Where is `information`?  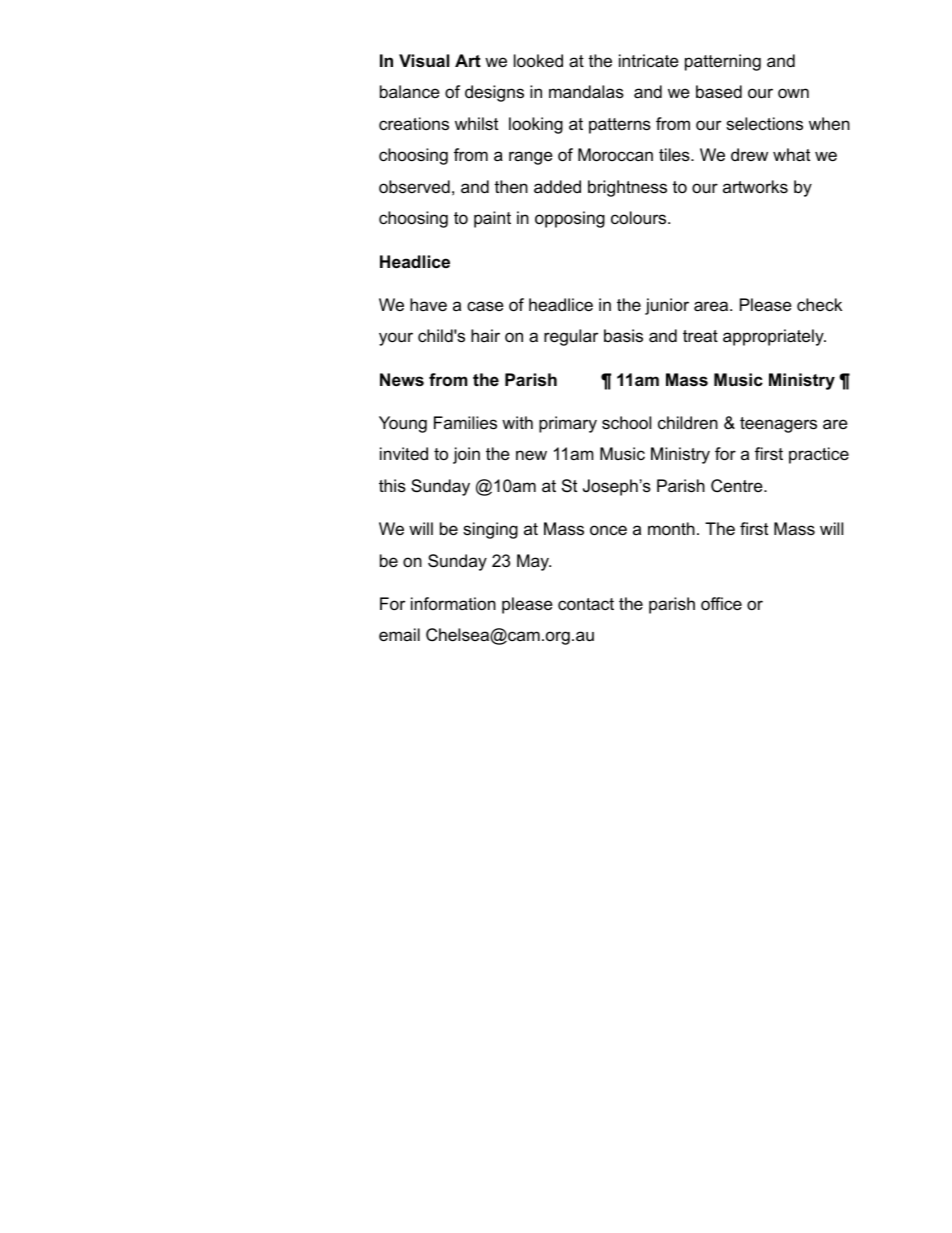
information is located at coordinates (453, 603).
